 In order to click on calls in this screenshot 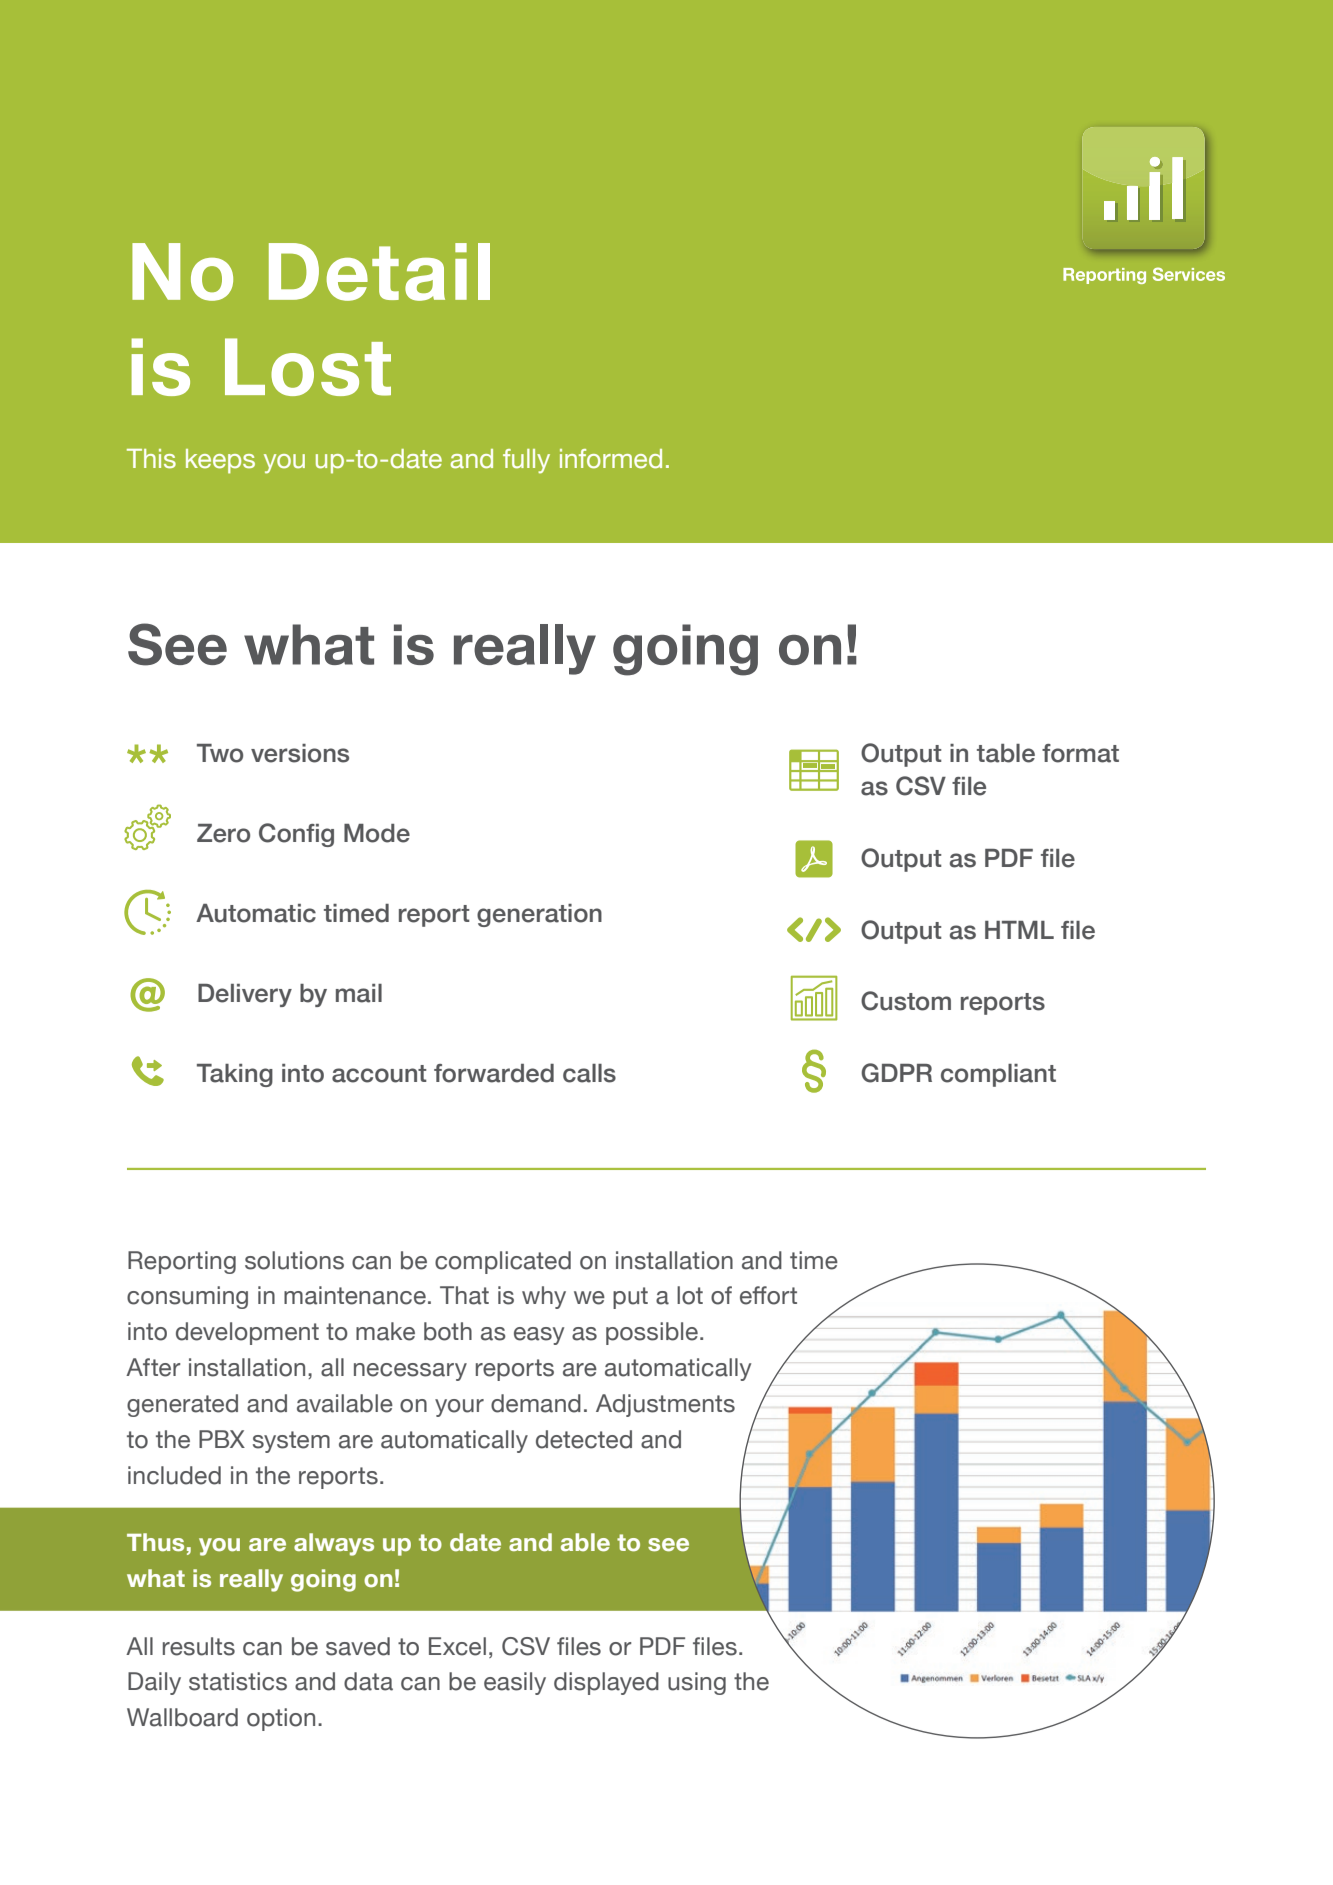, I will do `click(589, 1073)`.
